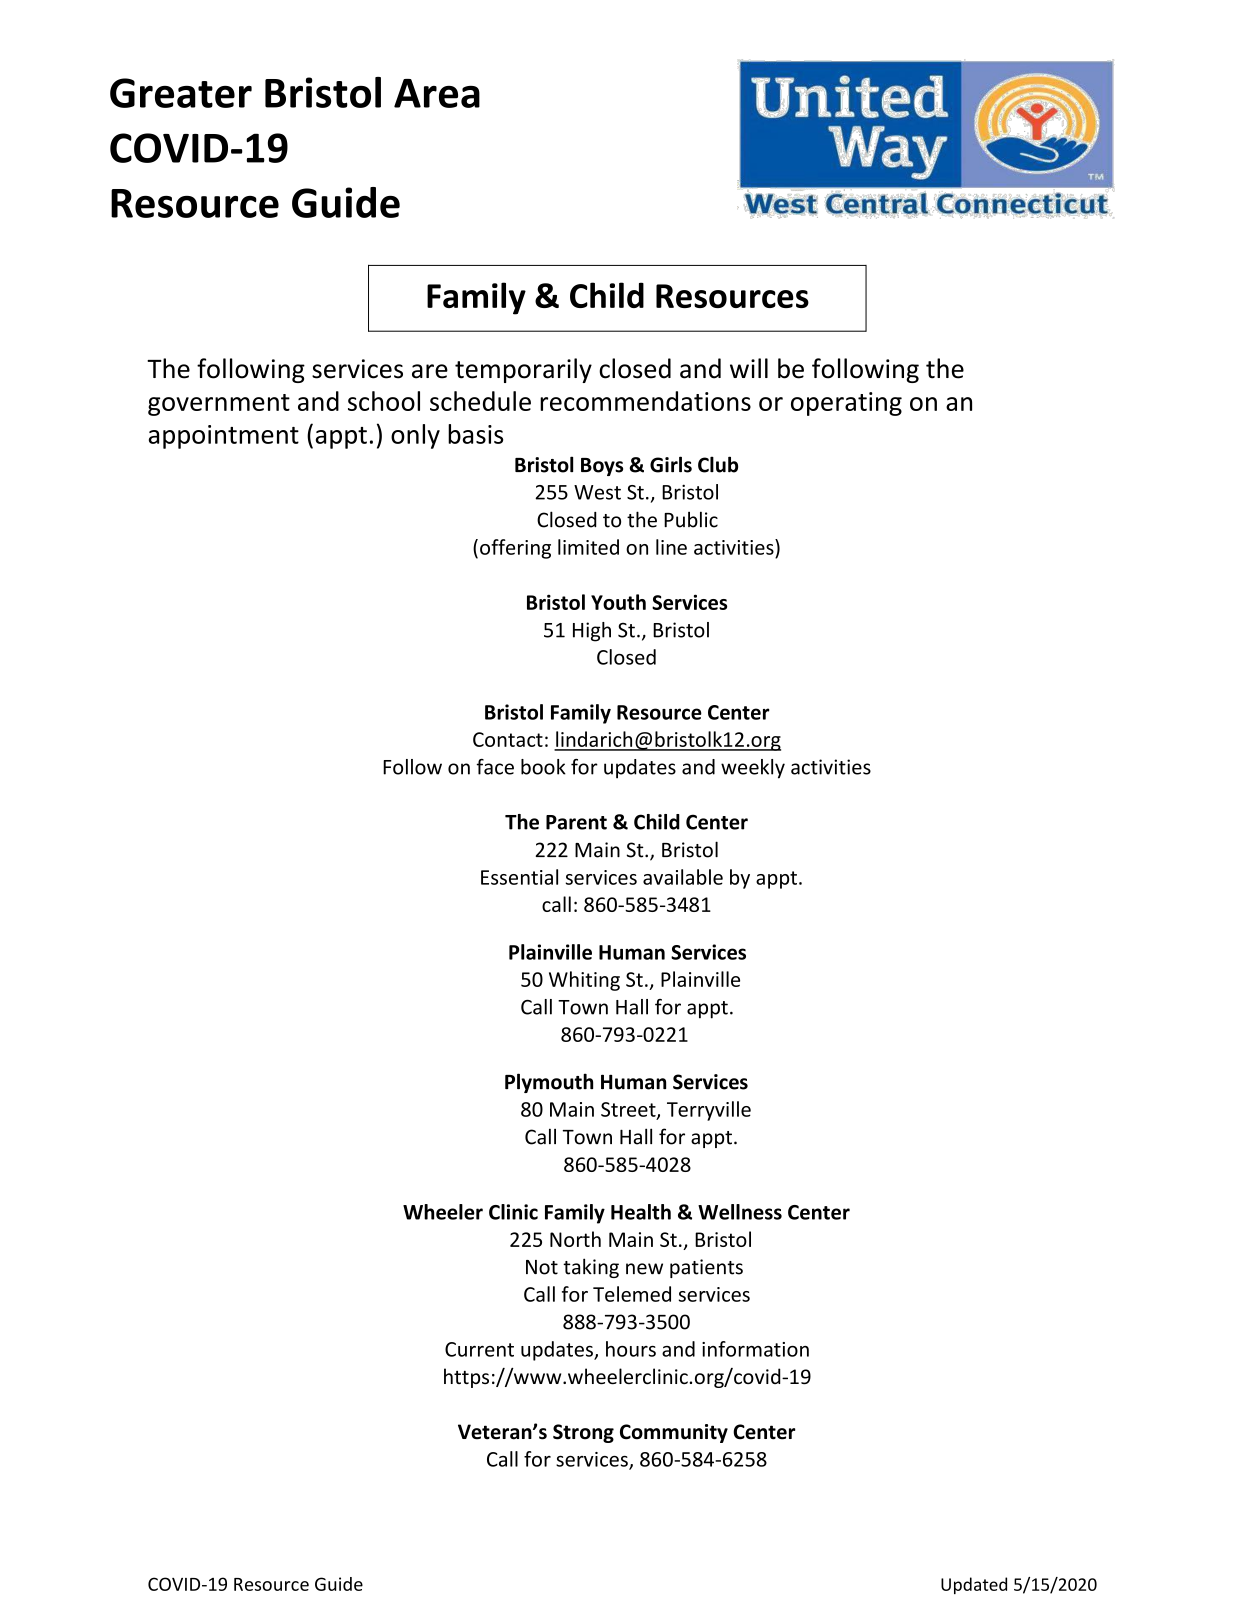 The image size is (1253, 1621). Describe the element at coordinates (437, 93) in the document. I see `Area` at that location.
